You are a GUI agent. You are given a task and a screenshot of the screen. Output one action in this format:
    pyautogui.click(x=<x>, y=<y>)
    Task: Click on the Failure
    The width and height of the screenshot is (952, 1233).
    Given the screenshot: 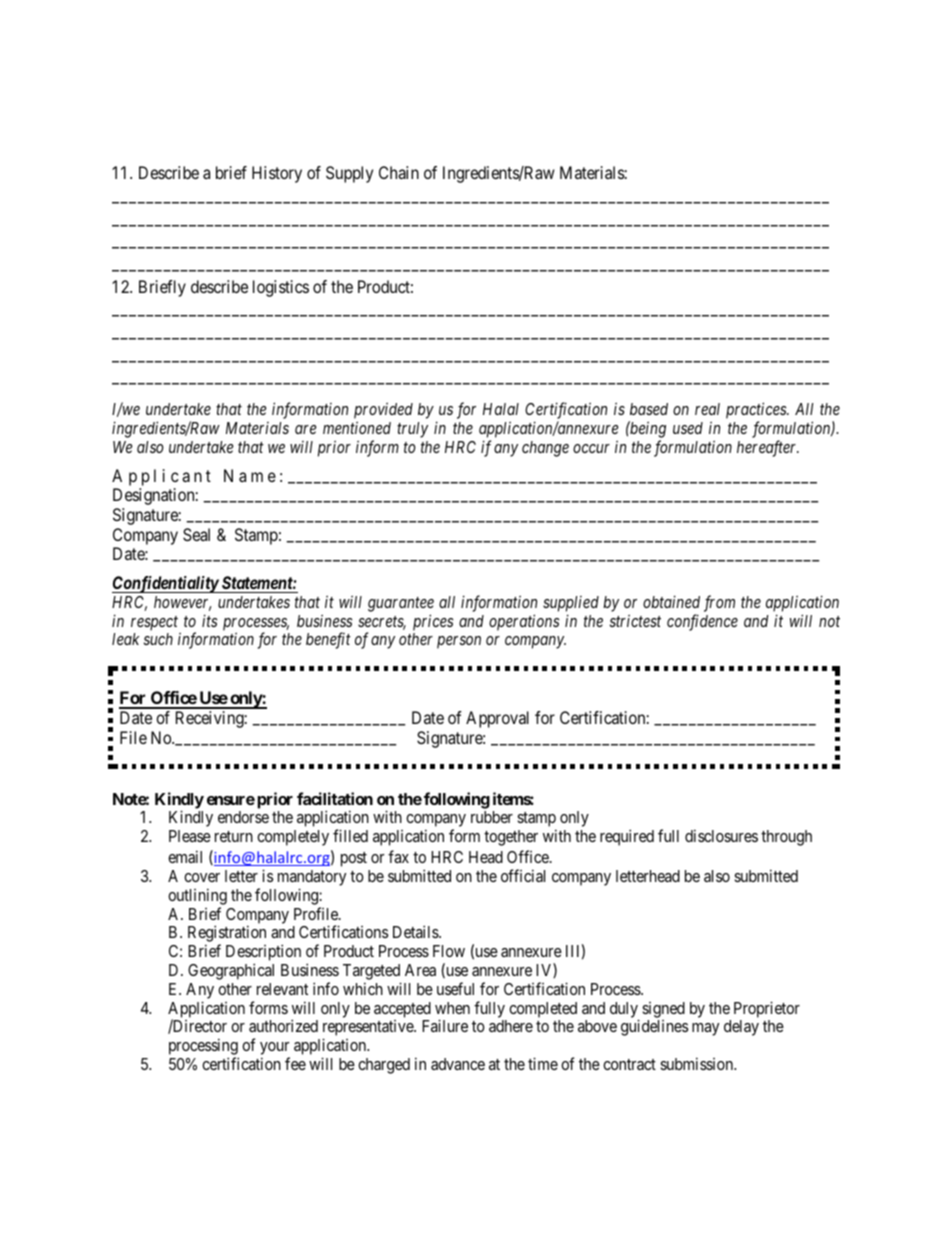 What is the action you would take?
    pyautogui.click(x=445, y=1025)
